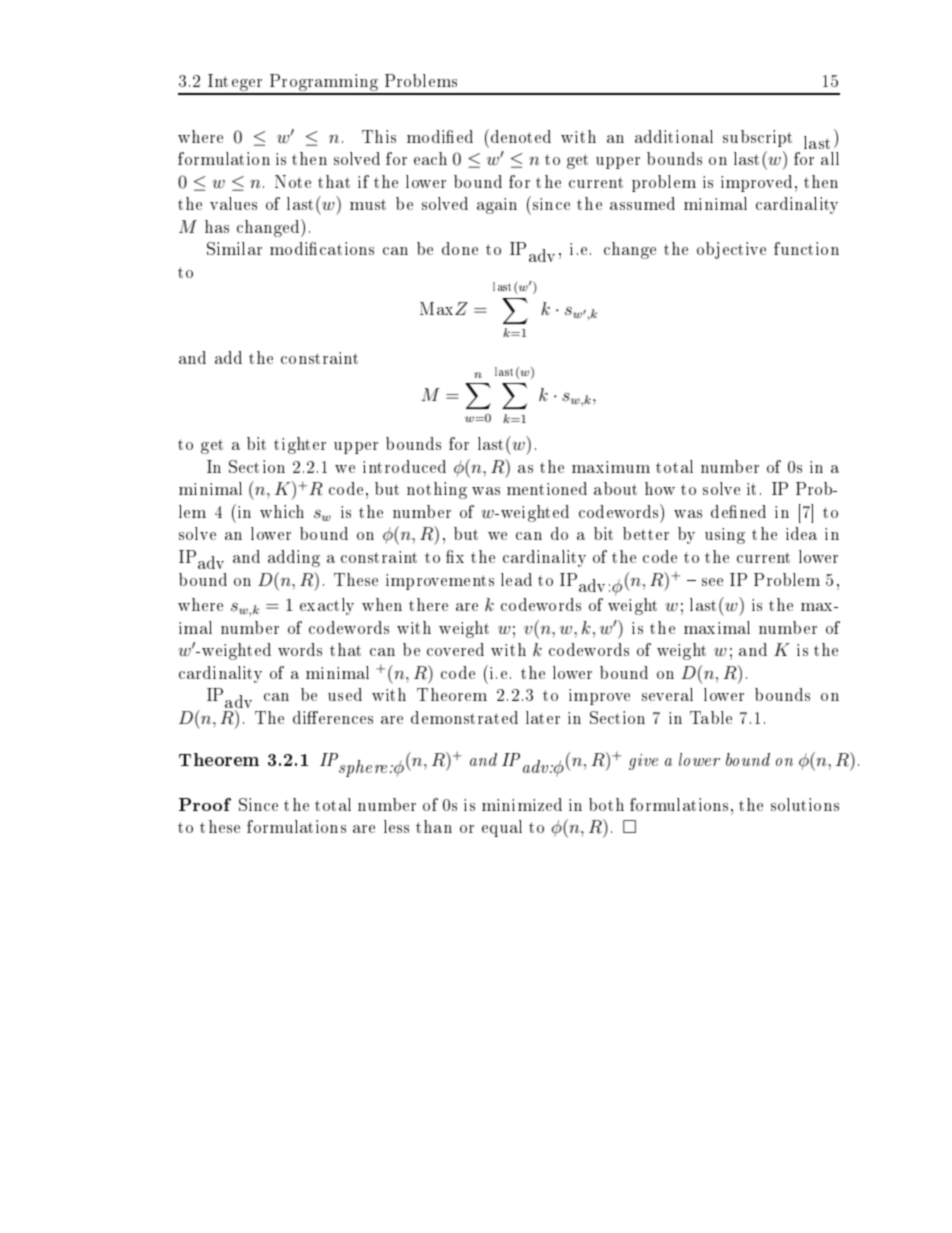  I want to click on give, so click(643, 762).
